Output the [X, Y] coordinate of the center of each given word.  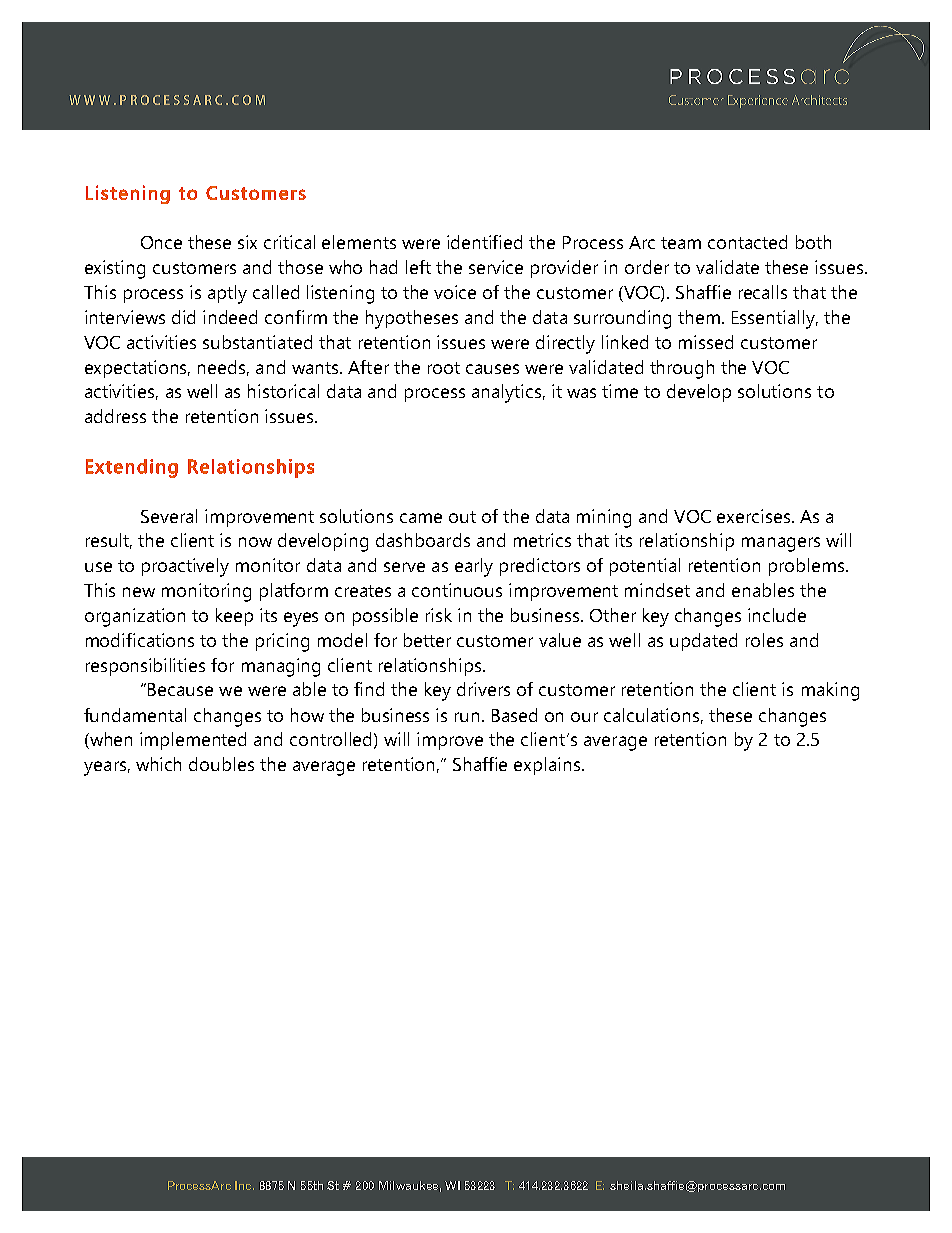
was [581, 393]
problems [808, 567]
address [115, 416]
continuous [457, 590]
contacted [747, 242]
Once [161, 242]
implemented [193, 741]
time [620, 391]
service [496, 267]
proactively [185, 567]
